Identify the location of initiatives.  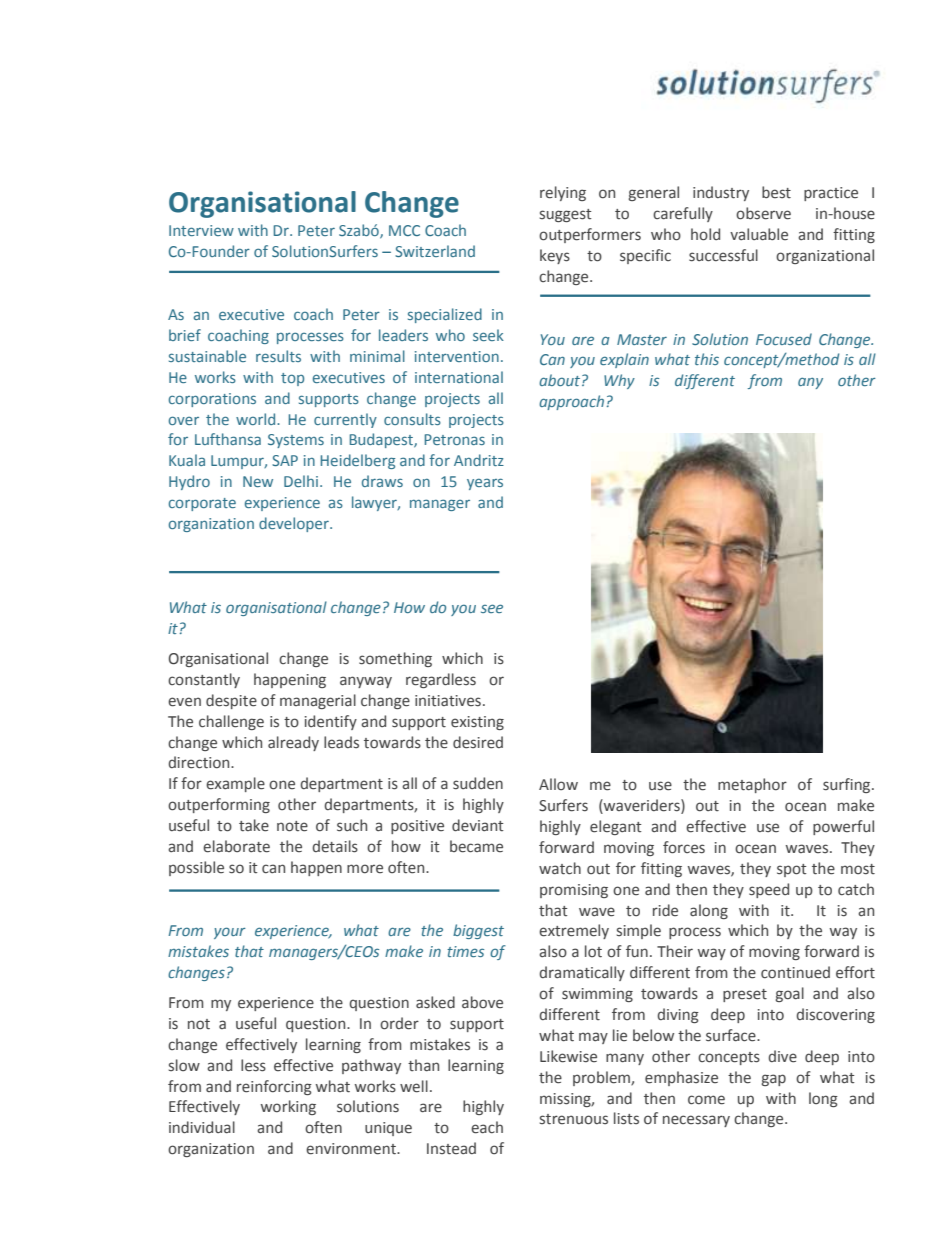
(448, 701).
